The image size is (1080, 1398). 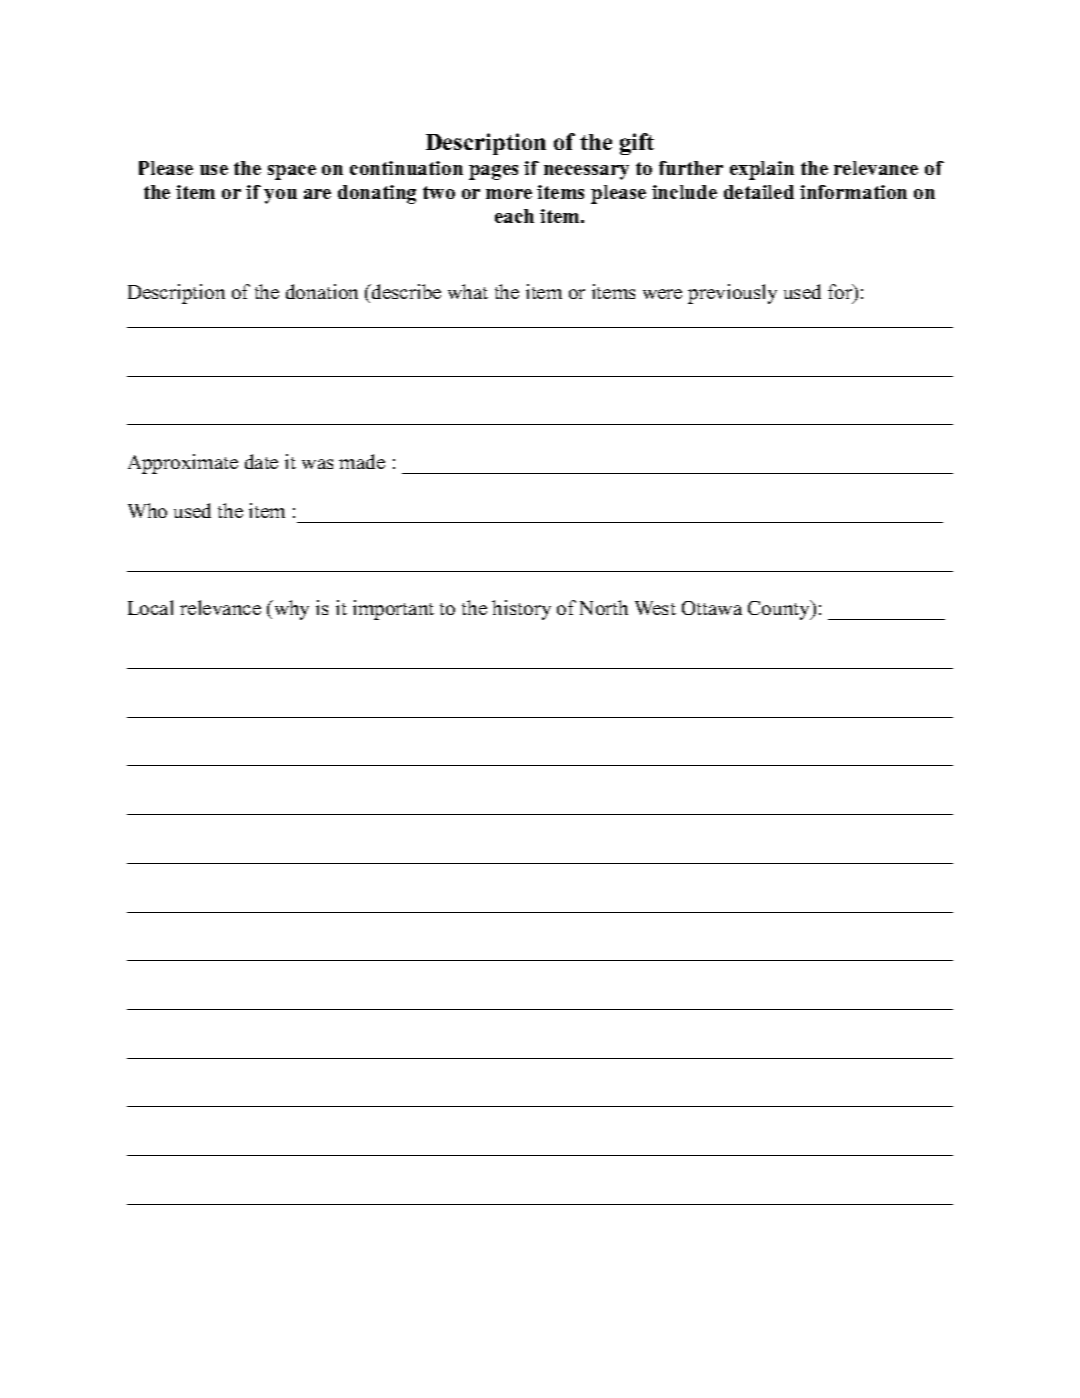 I want to click on what, so click(x=468, y=291).
